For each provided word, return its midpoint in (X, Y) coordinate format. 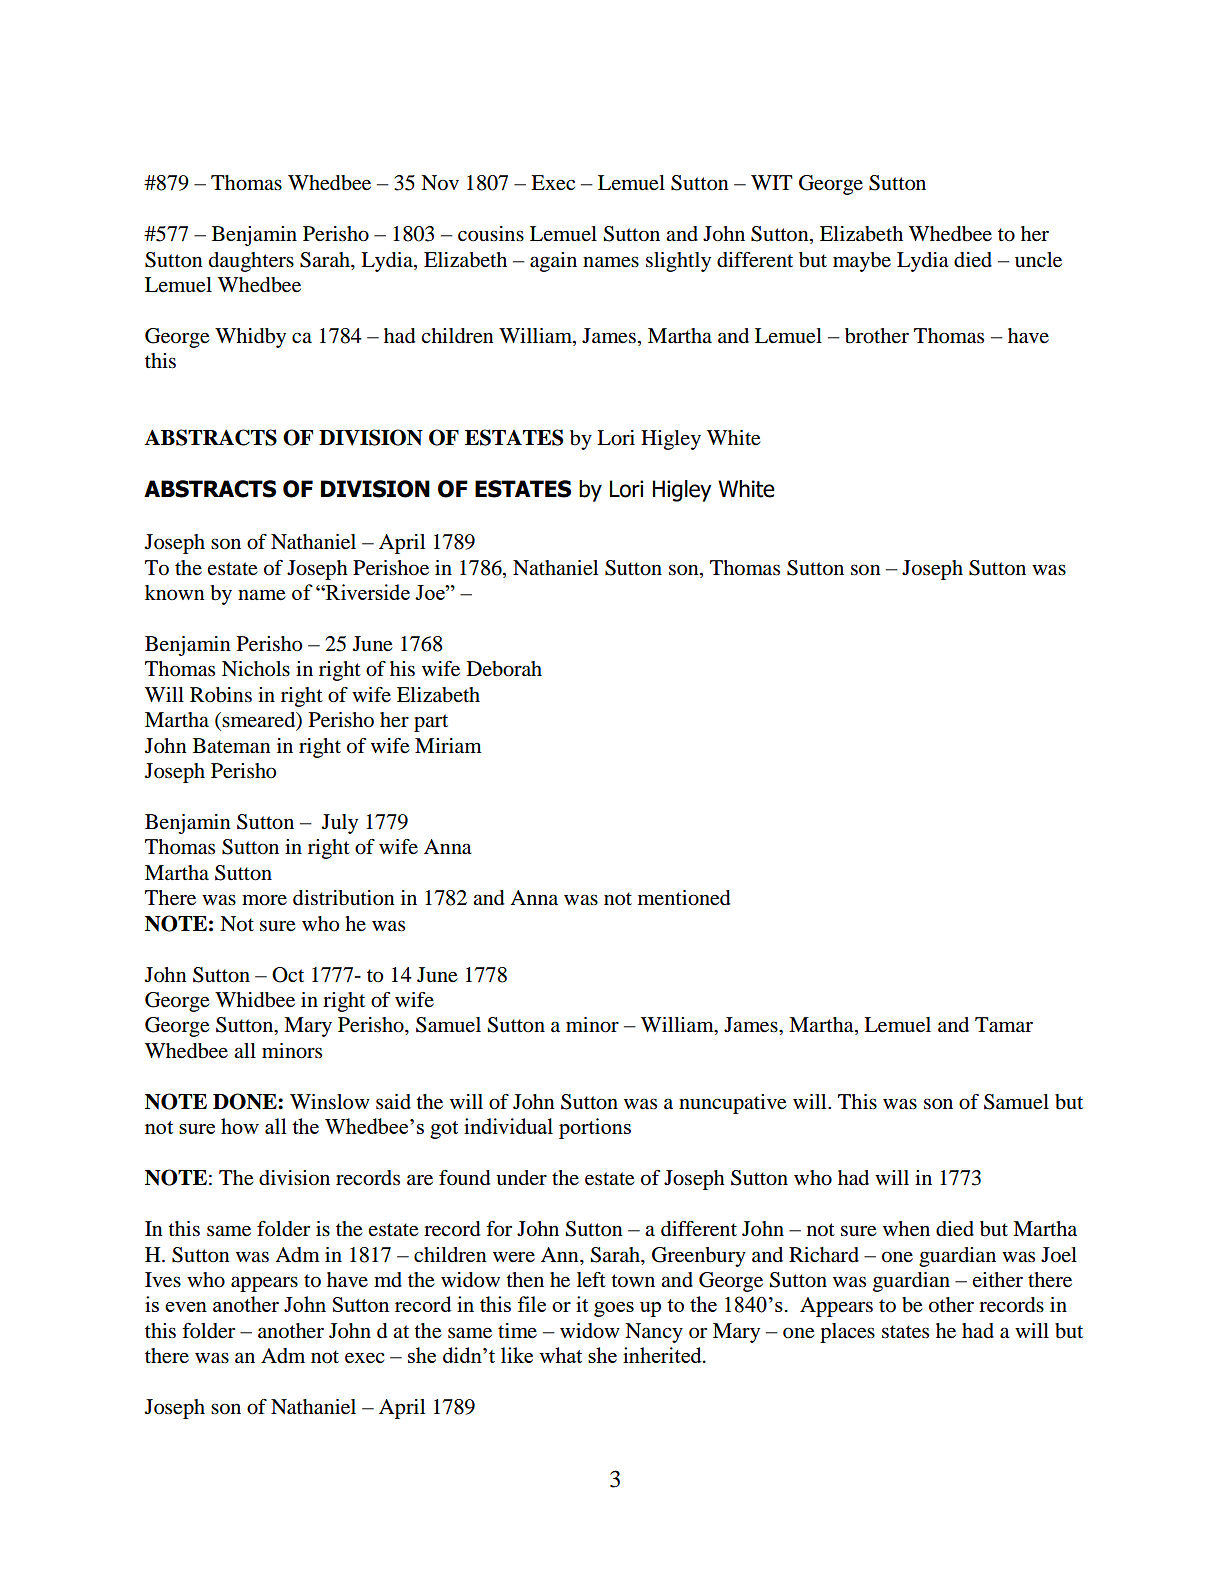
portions (595, 1128)
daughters (251, 262)
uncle (1038, 260)
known (175, 593)
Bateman (232, 746)
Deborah (504, 669)
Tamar (1004, 1025)
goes (614, 1309)
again (553, 262)
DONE (246, 1101)
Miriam (448, 745)
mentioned (684, 898)
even (186, 1307)
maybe (862, 262)
